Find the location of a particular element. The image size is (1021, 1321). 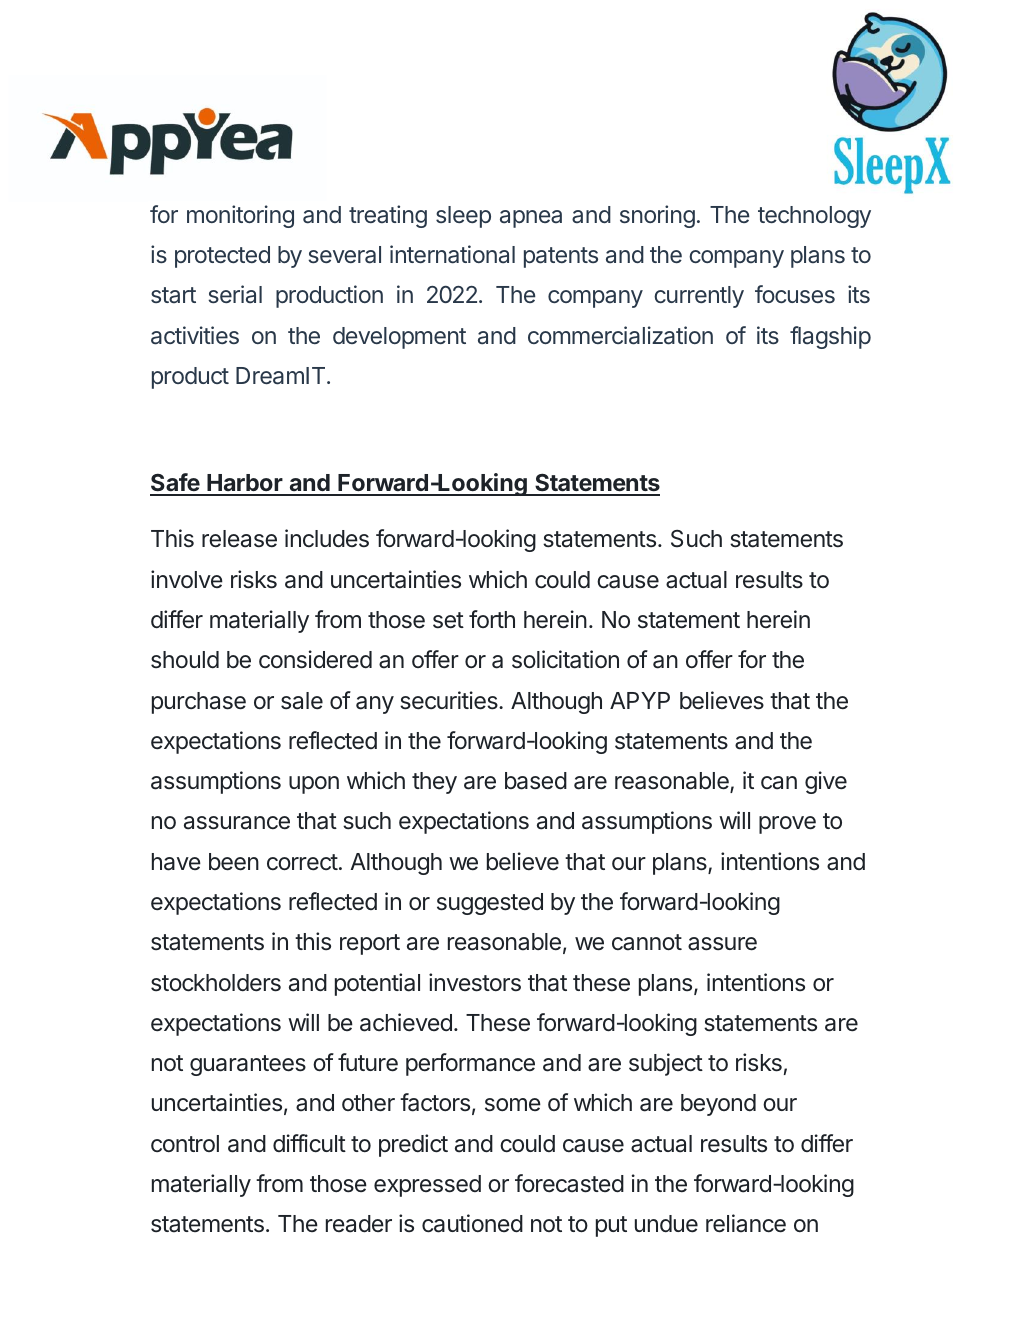

protected is located at coordinates (222, 257).
